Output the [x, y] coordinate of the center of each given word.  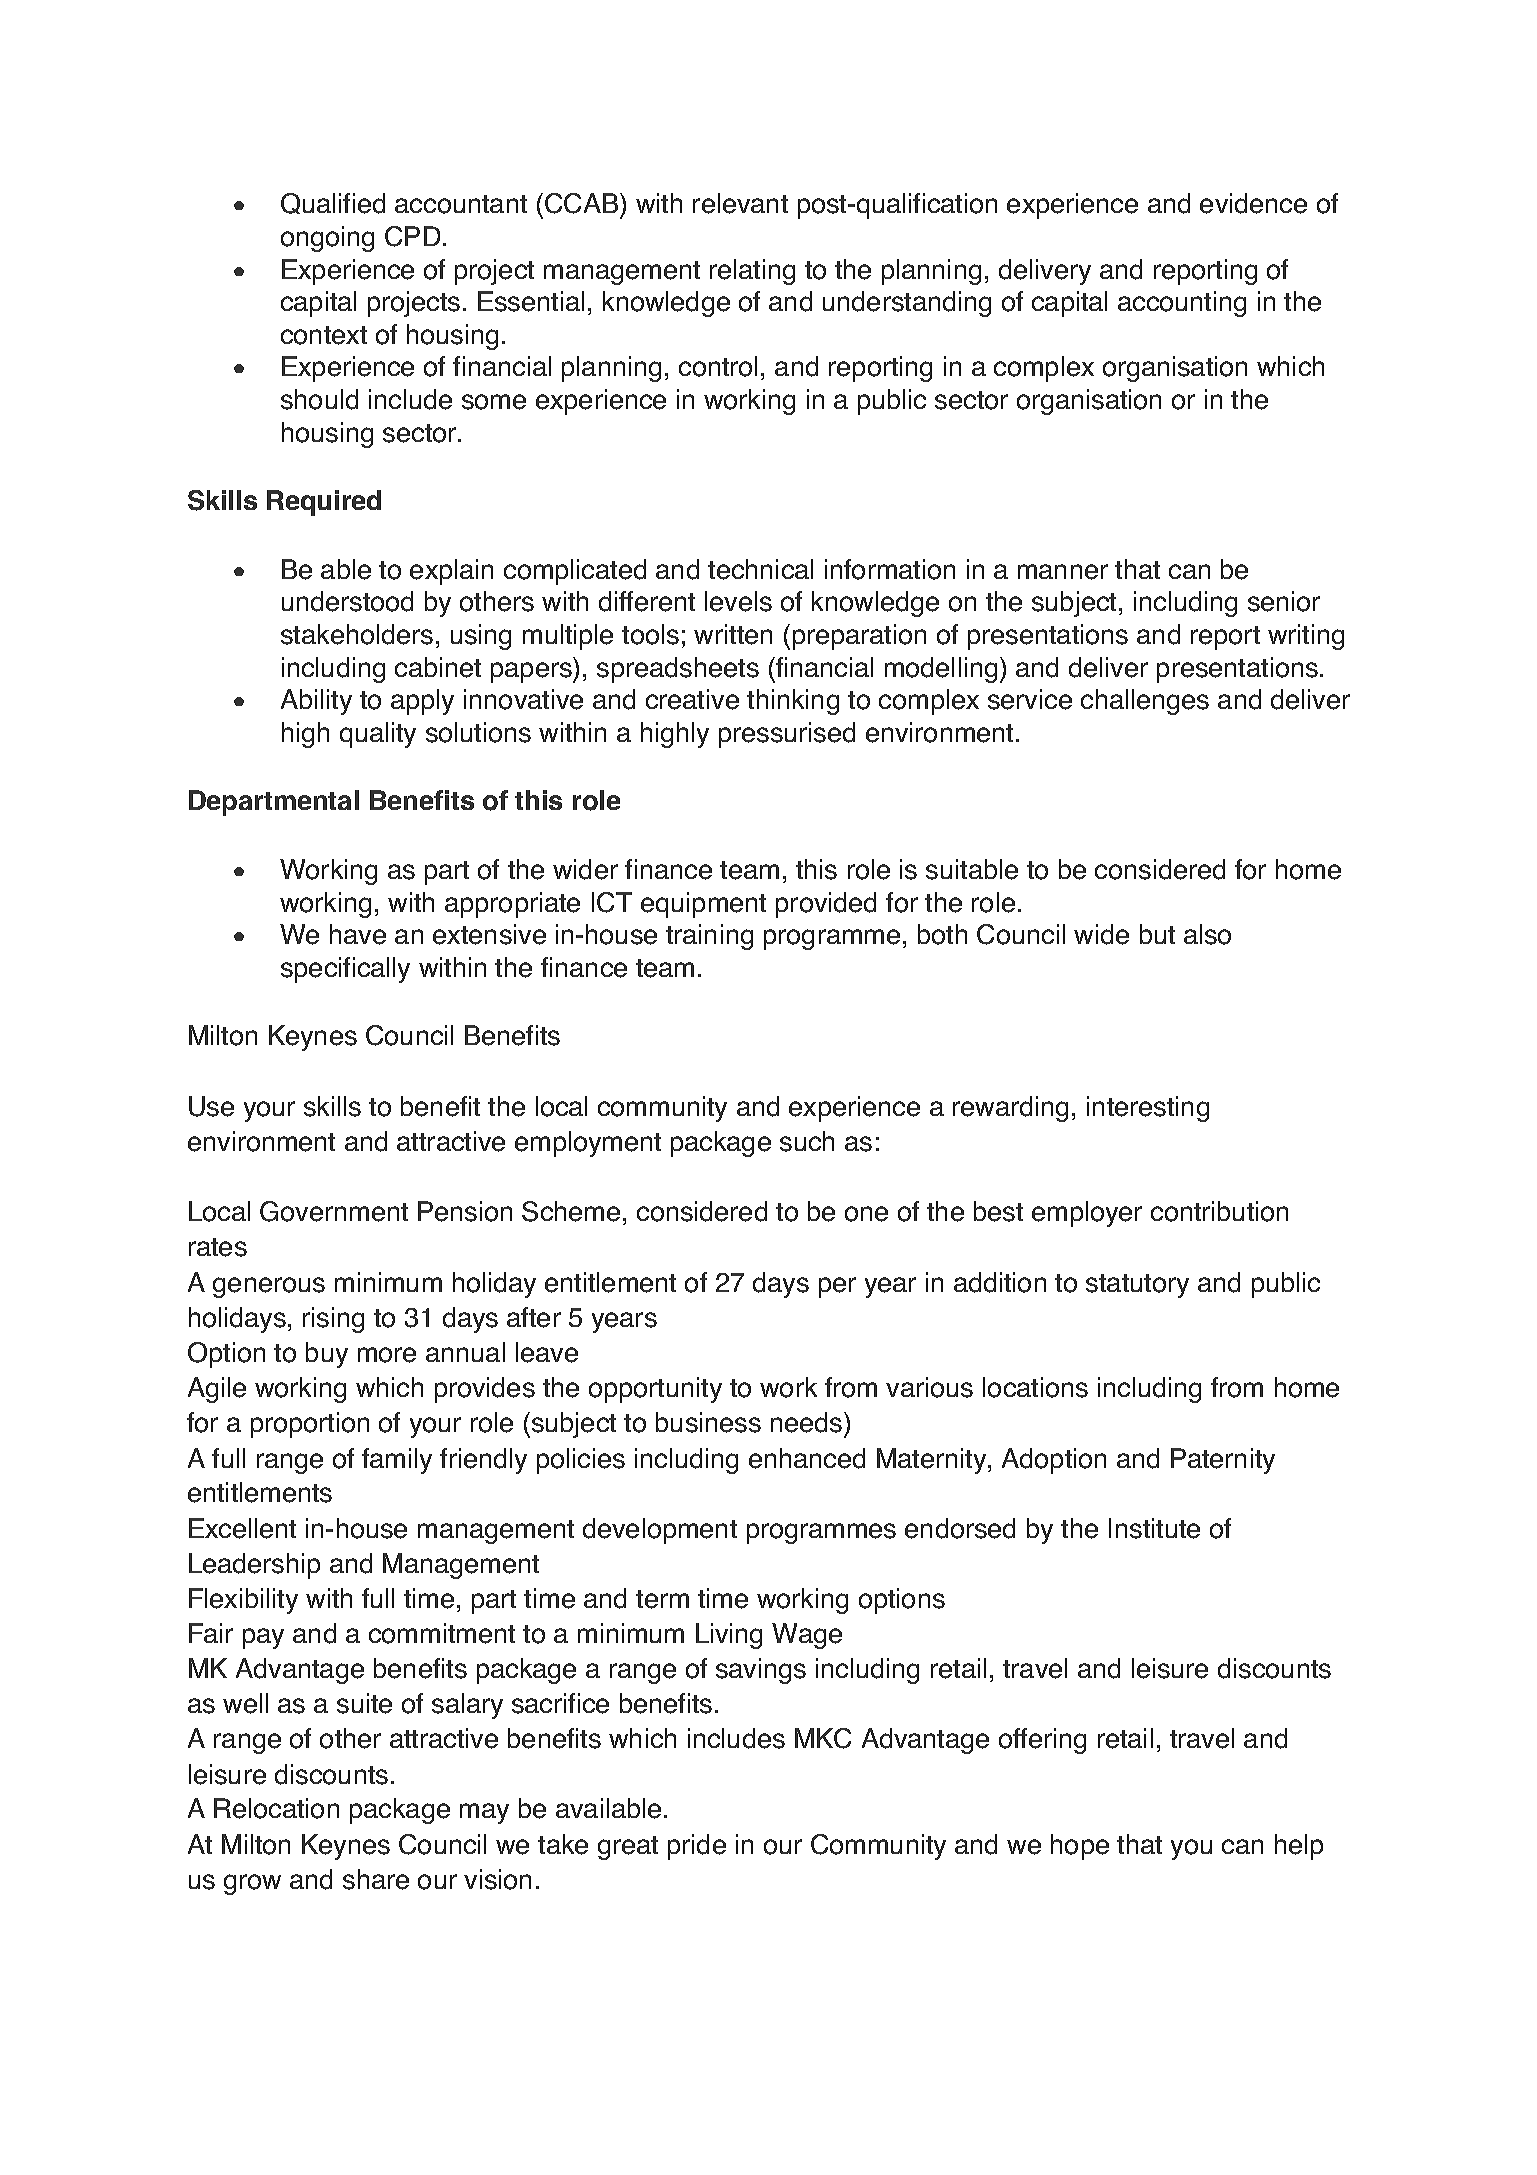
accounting [1182, 304]
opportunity [655, 1390]
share [376, 1879]
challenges [1145, 702]
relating [752, 272]
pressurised [787, 735]
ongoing [327, 239]
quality [378, 735]
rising [333, 1320]
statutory [1137, 1286]
